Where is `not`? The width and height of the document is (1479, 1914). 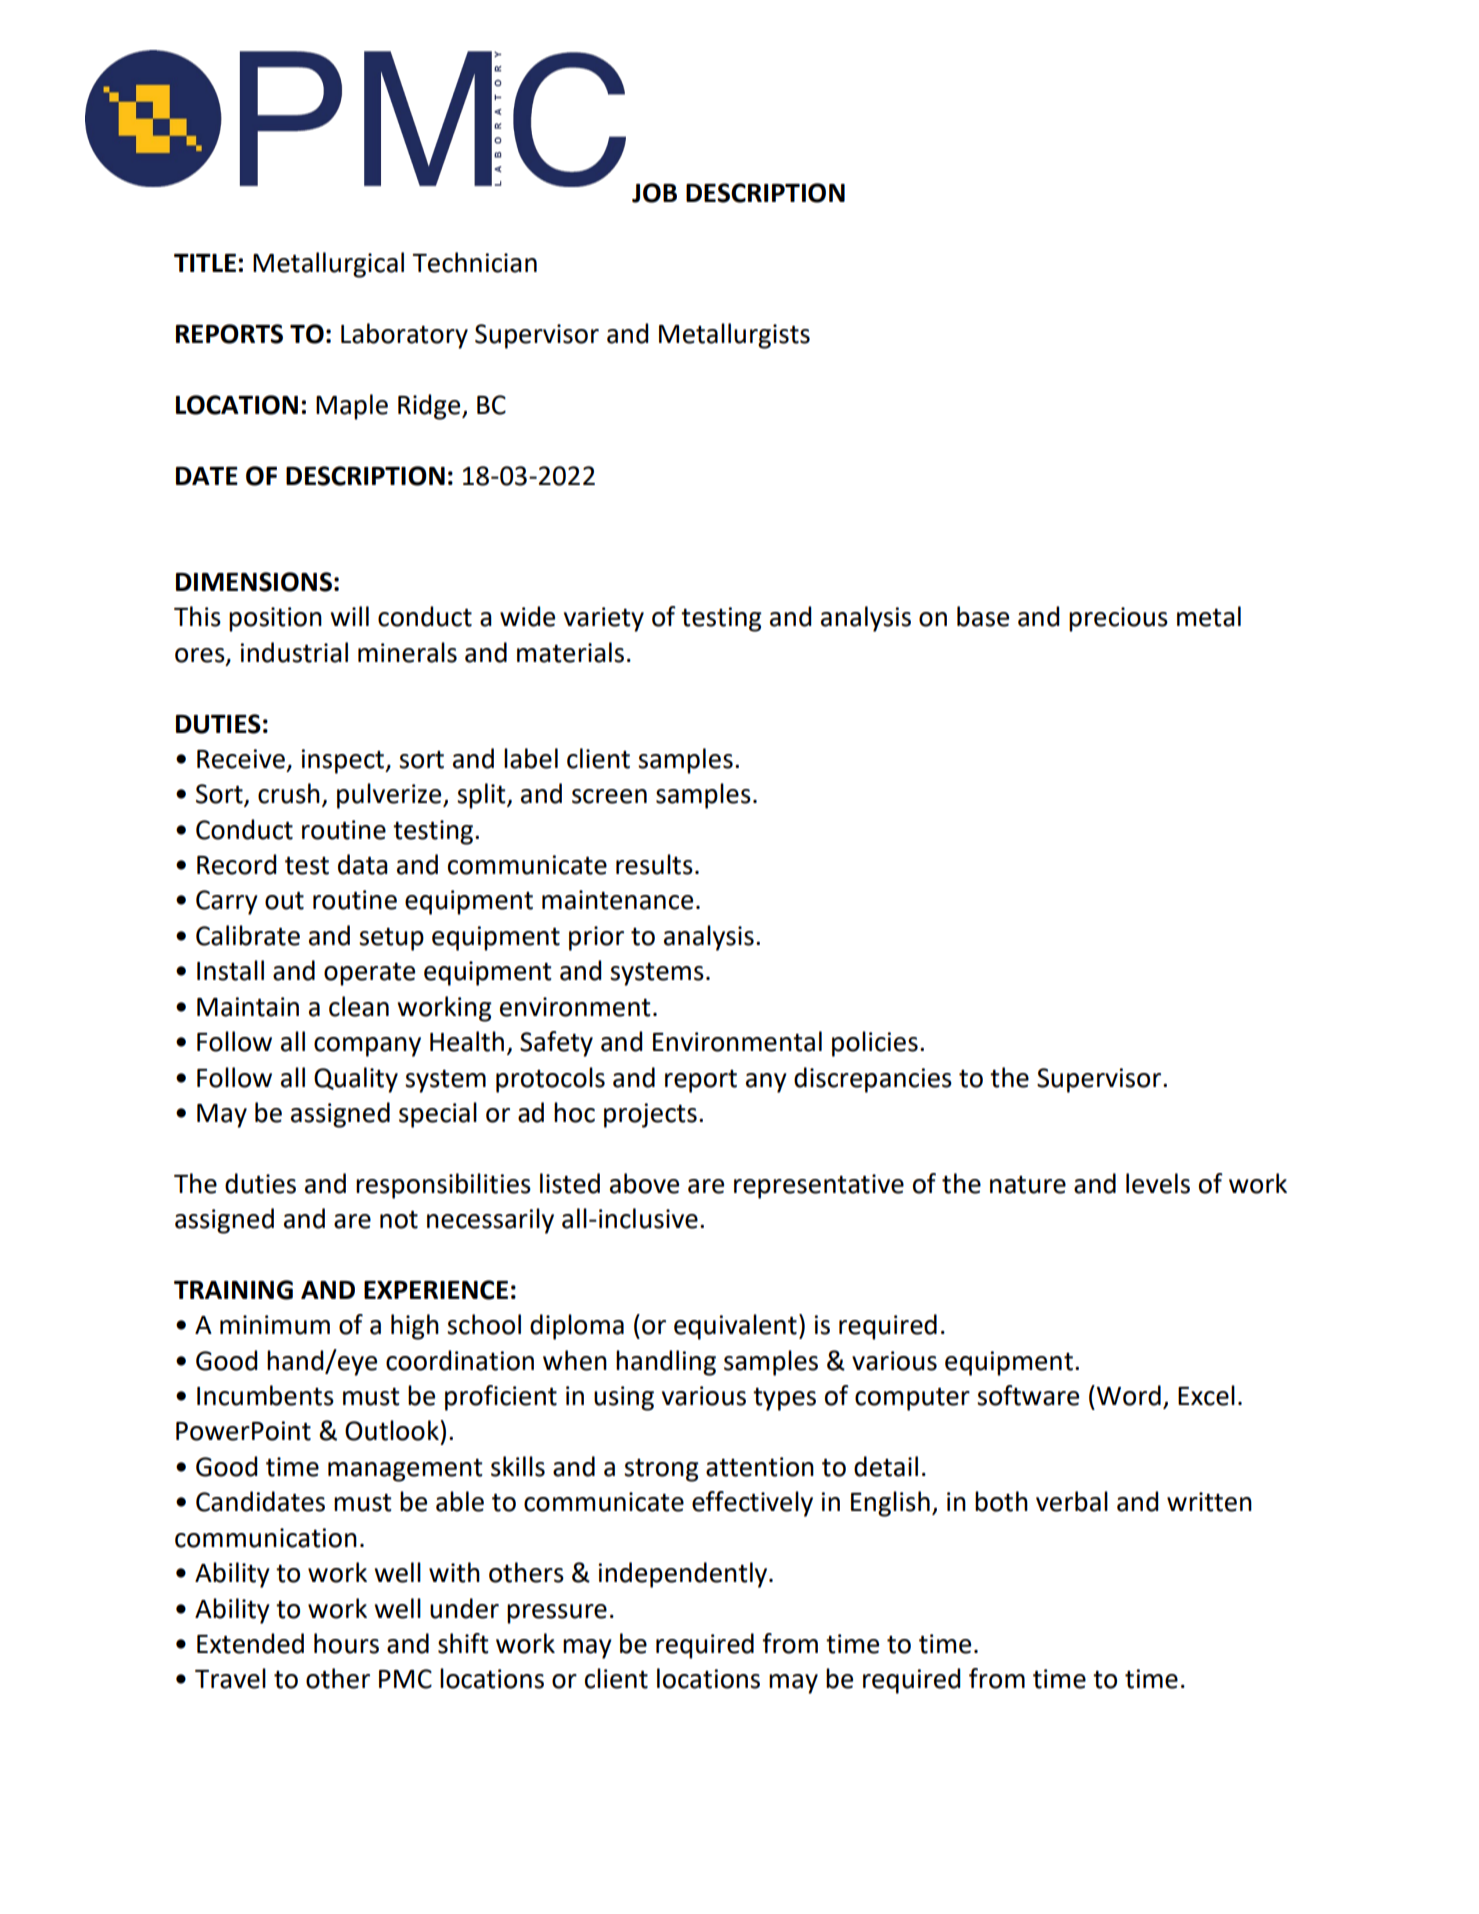 not is located at coordinates (399, 1219).
